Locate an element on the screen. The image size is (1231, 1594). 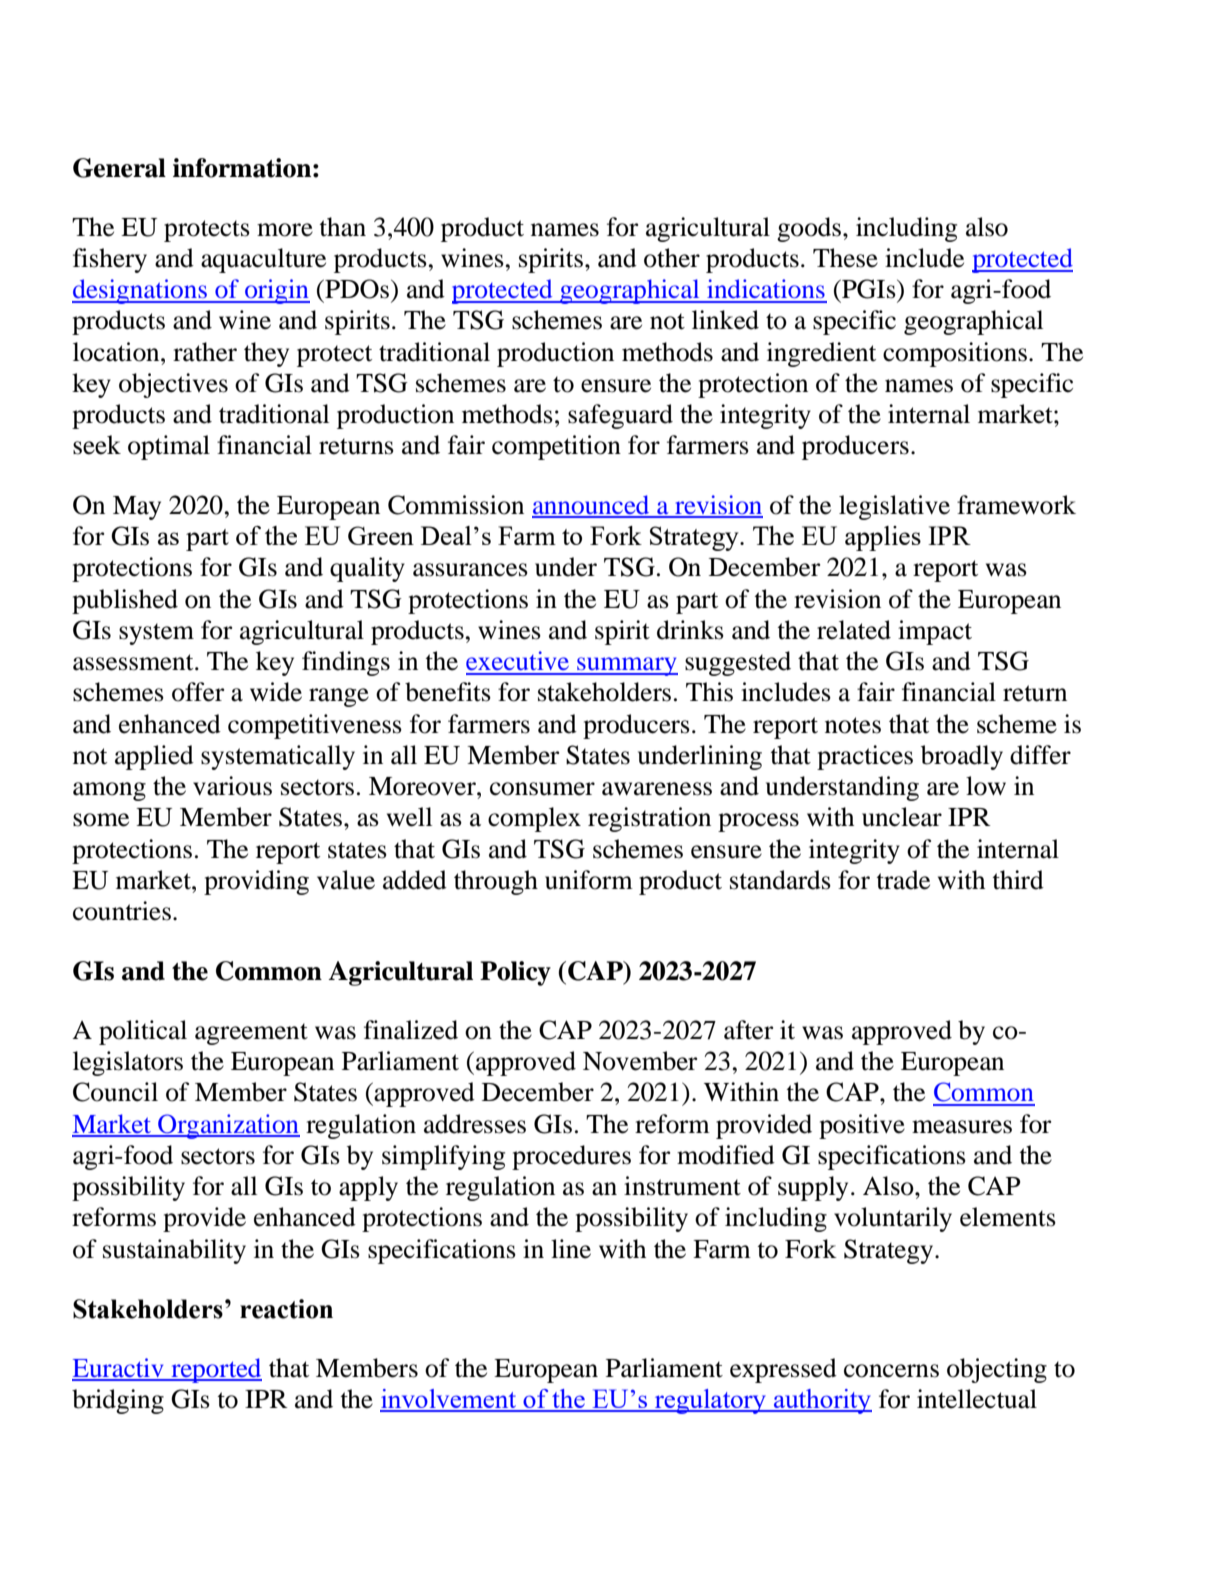
trade is located at coordinates (903, 880).
